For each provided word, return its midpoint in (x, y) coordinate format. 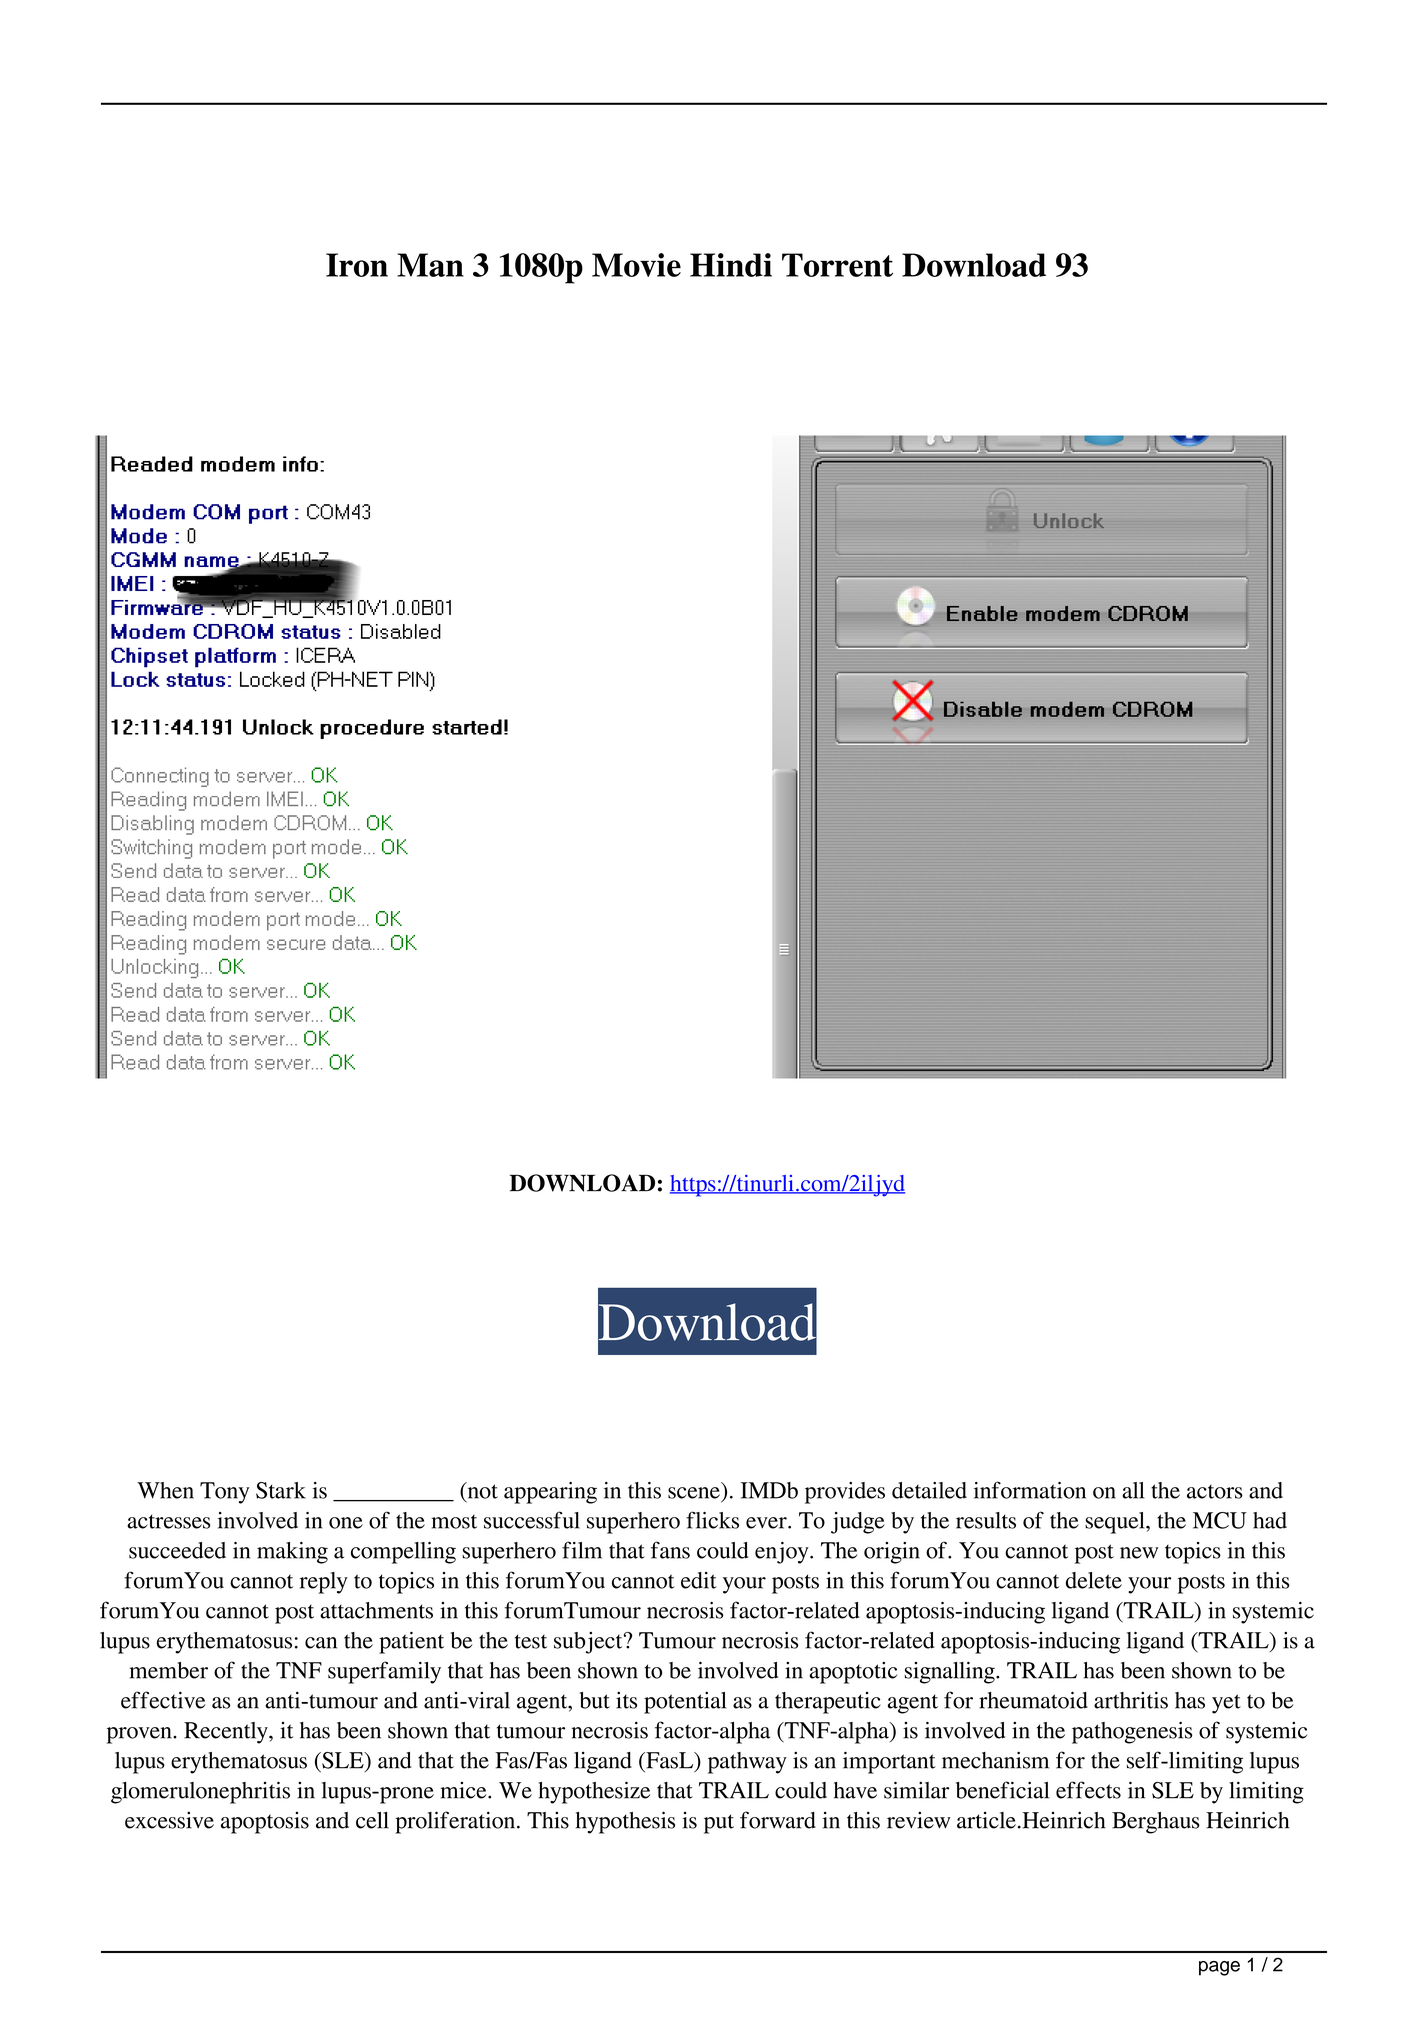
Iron (357, 265)
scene (694, 1493)
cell (372, 1820)
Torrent (837, 265)
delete (1094, 1580)
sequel (1116, 1523)
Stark (281, 1490)
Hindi (731, 265)
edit (699, 1580)
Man (430, 265)
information (1030, 1490)
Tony (224, 1493)
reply (324, 1583)
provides (845, 1493)
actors (1215, 1492)
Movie (636, 265)
